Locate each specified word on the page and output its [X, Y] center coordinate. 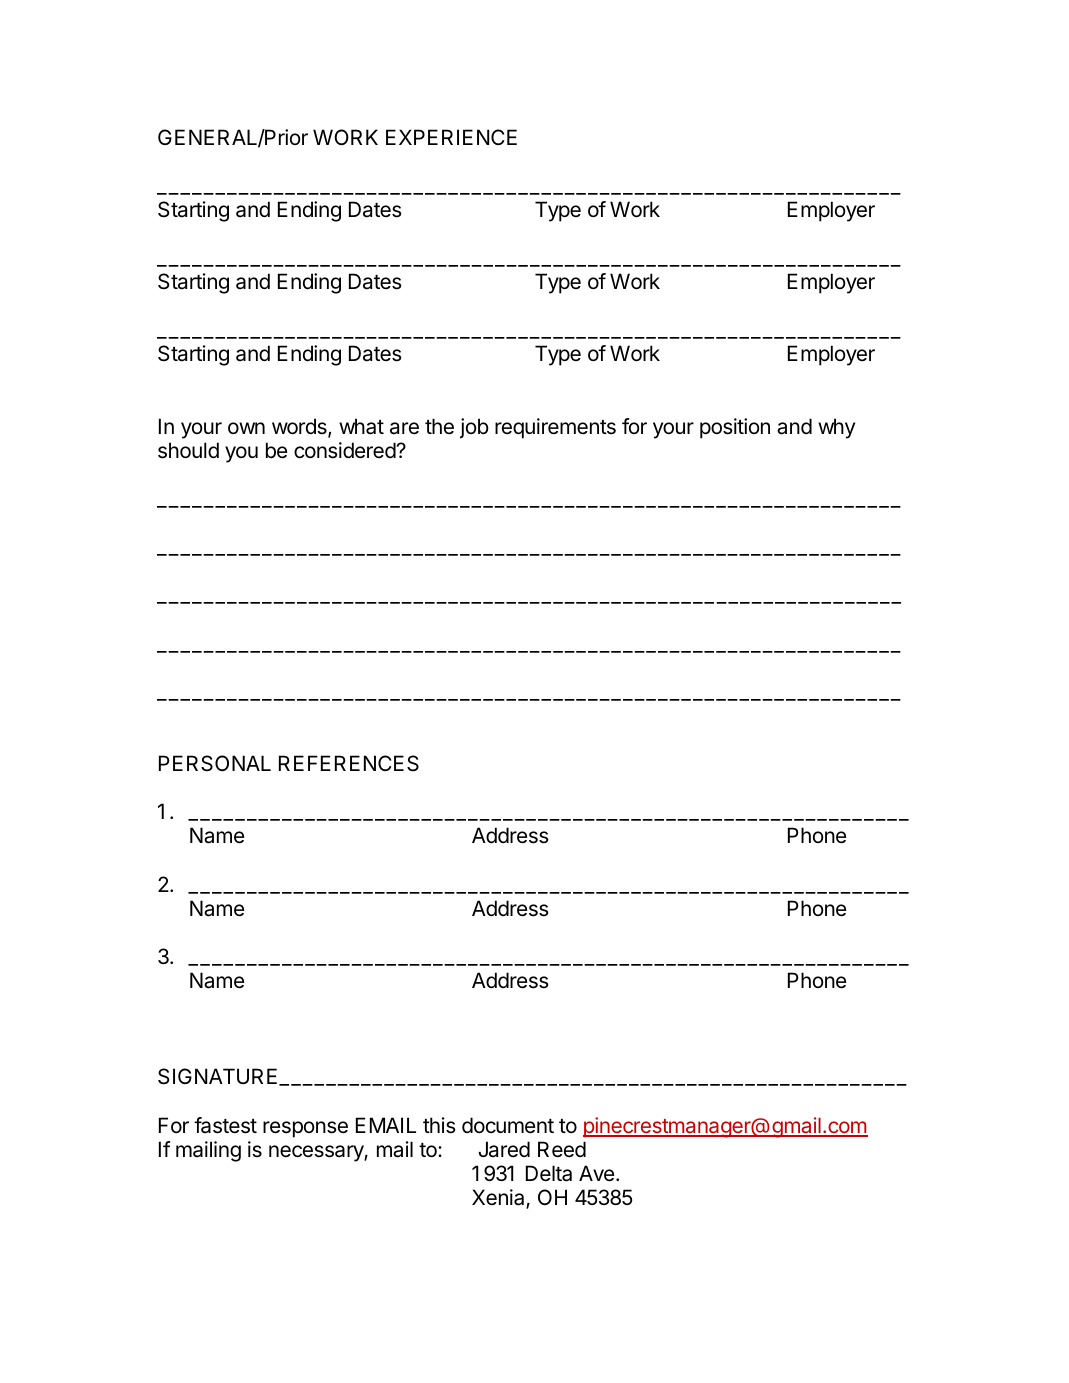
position [735, 428]
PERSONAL [215, 763]
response [305, 1129]
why [836, 428]
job [474, 428]
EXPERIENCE [451, 137]
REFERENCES [349, 763]
